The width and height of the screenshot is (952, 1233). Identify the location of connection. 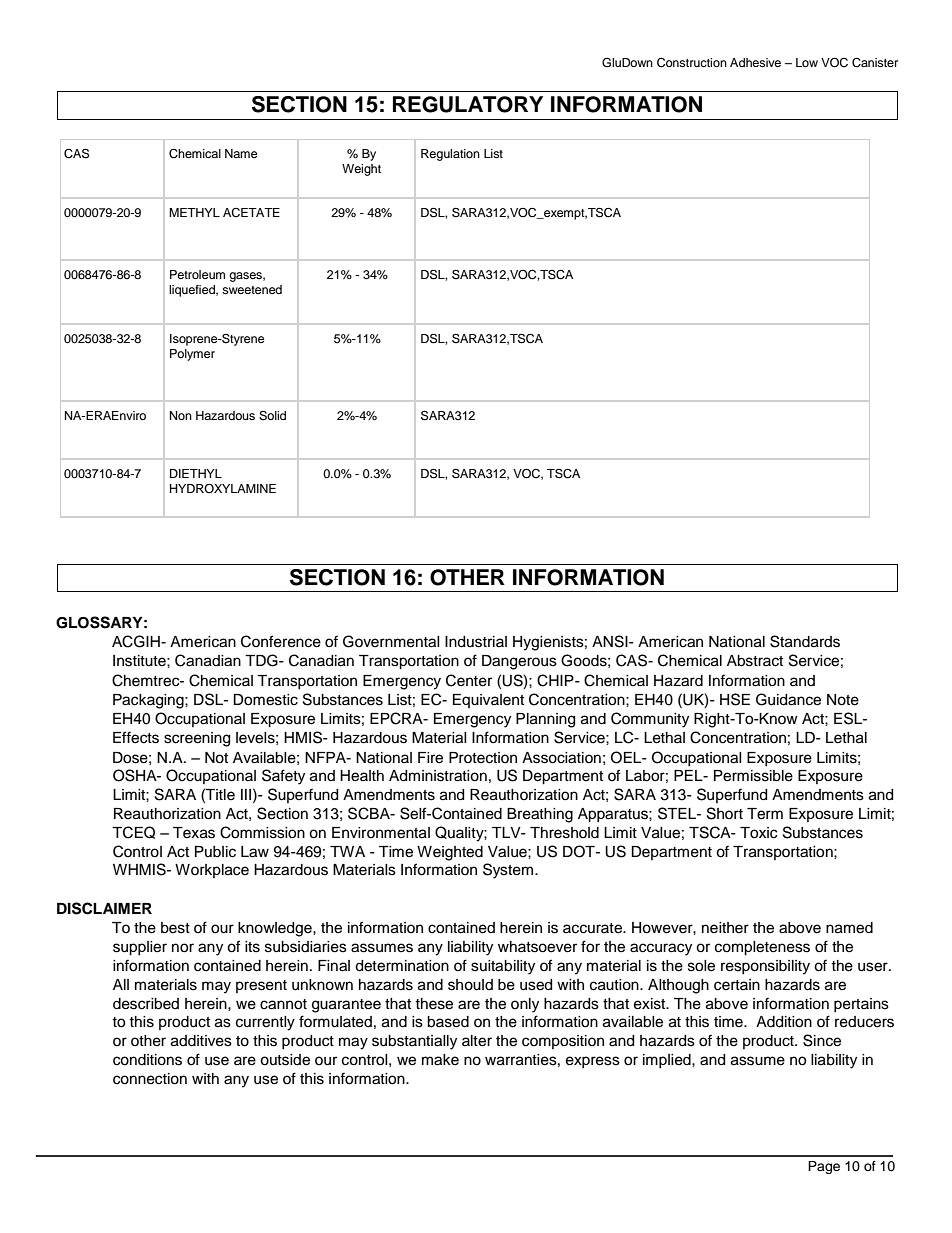
(150, 1079).
